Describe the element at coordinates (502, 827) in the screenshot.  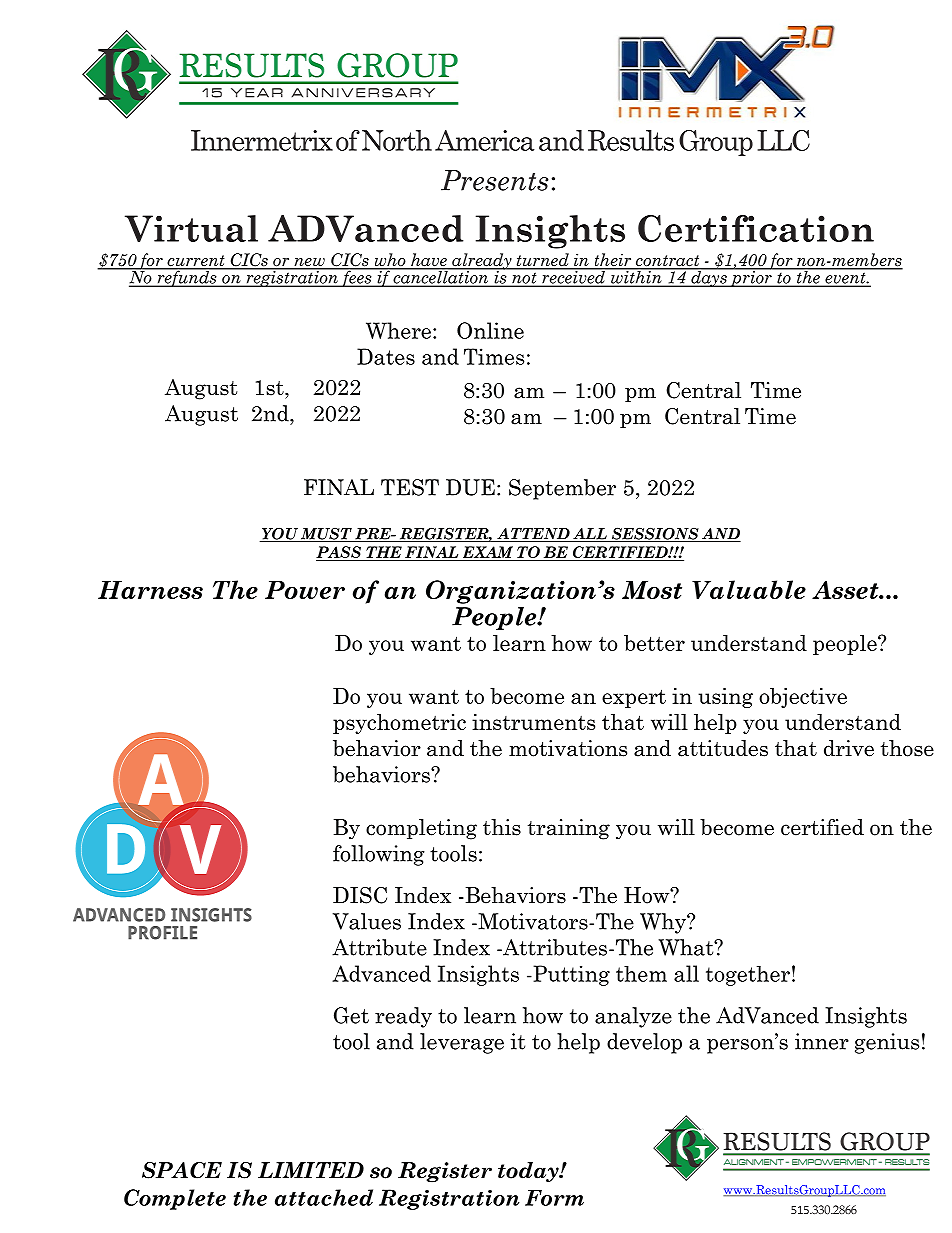
I see `this` at that location.
